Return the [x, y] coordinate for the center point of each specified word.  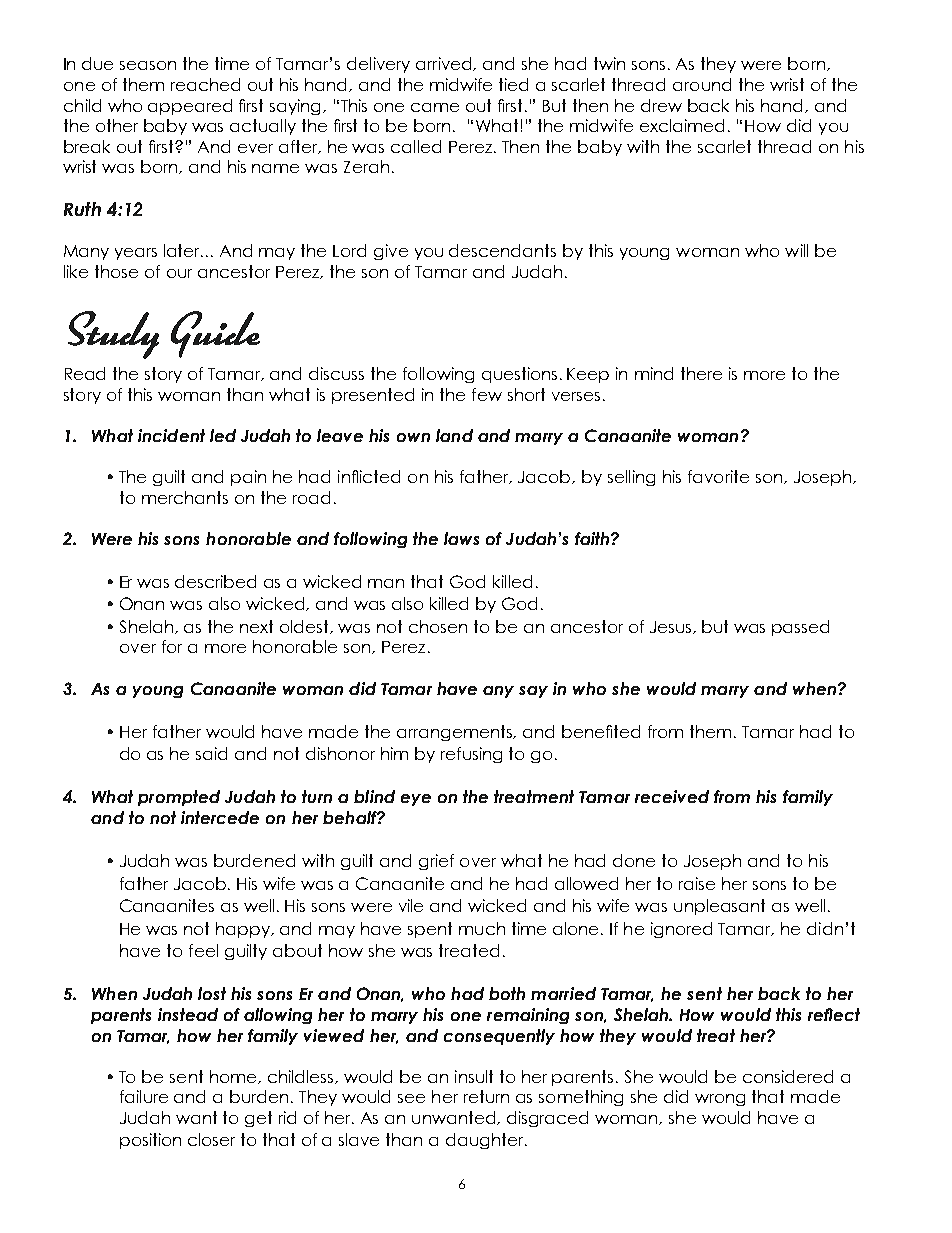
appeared [190, 107]
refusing [471, 755]
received [672, 796]
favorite [718, 476]
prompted [179, 798]
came [435, 107]
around [702, 84]
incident [171, 435]
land [454, 435]
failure [144, 1096]
